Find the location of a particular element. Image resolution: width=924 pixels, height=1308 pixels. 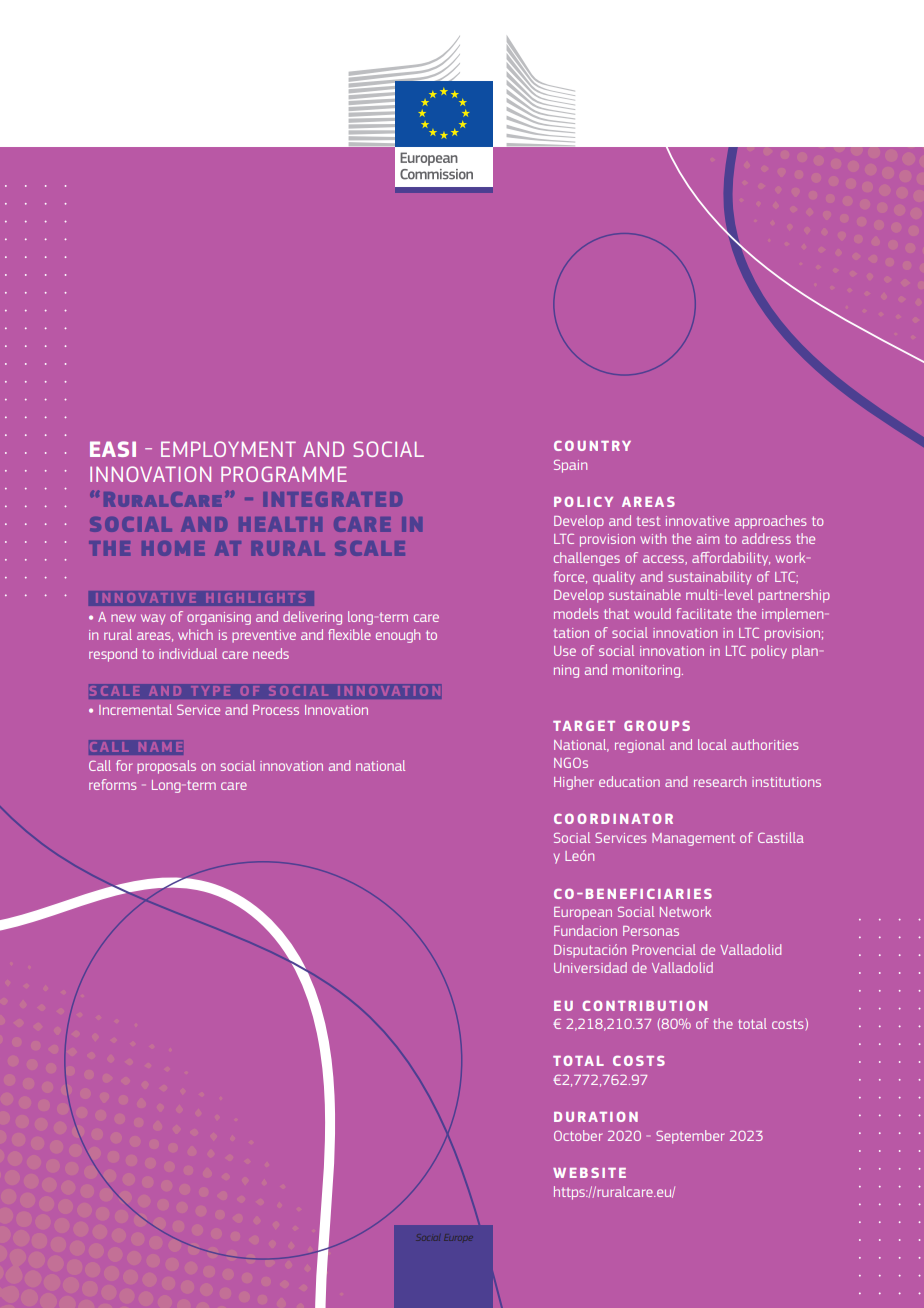

EMPLOYMENT is located at coordinates (228, 449).
